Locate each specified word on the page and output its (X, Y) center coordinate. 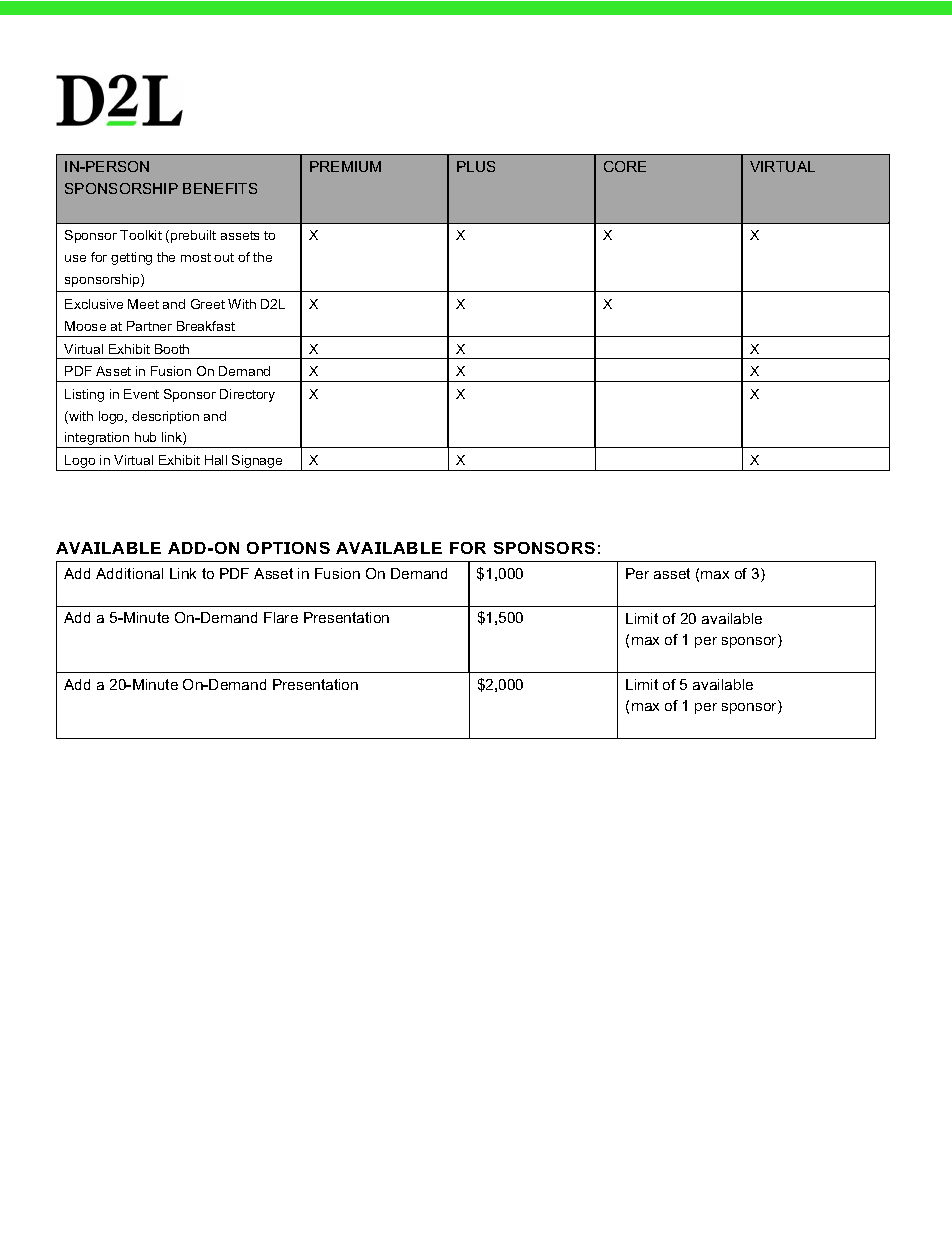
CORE (625, 166)
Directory (247, 395)
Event (141, 394)
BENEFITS (220, 188)
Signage (257, 463)
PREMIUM (345, 166)
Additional (129, 573)
